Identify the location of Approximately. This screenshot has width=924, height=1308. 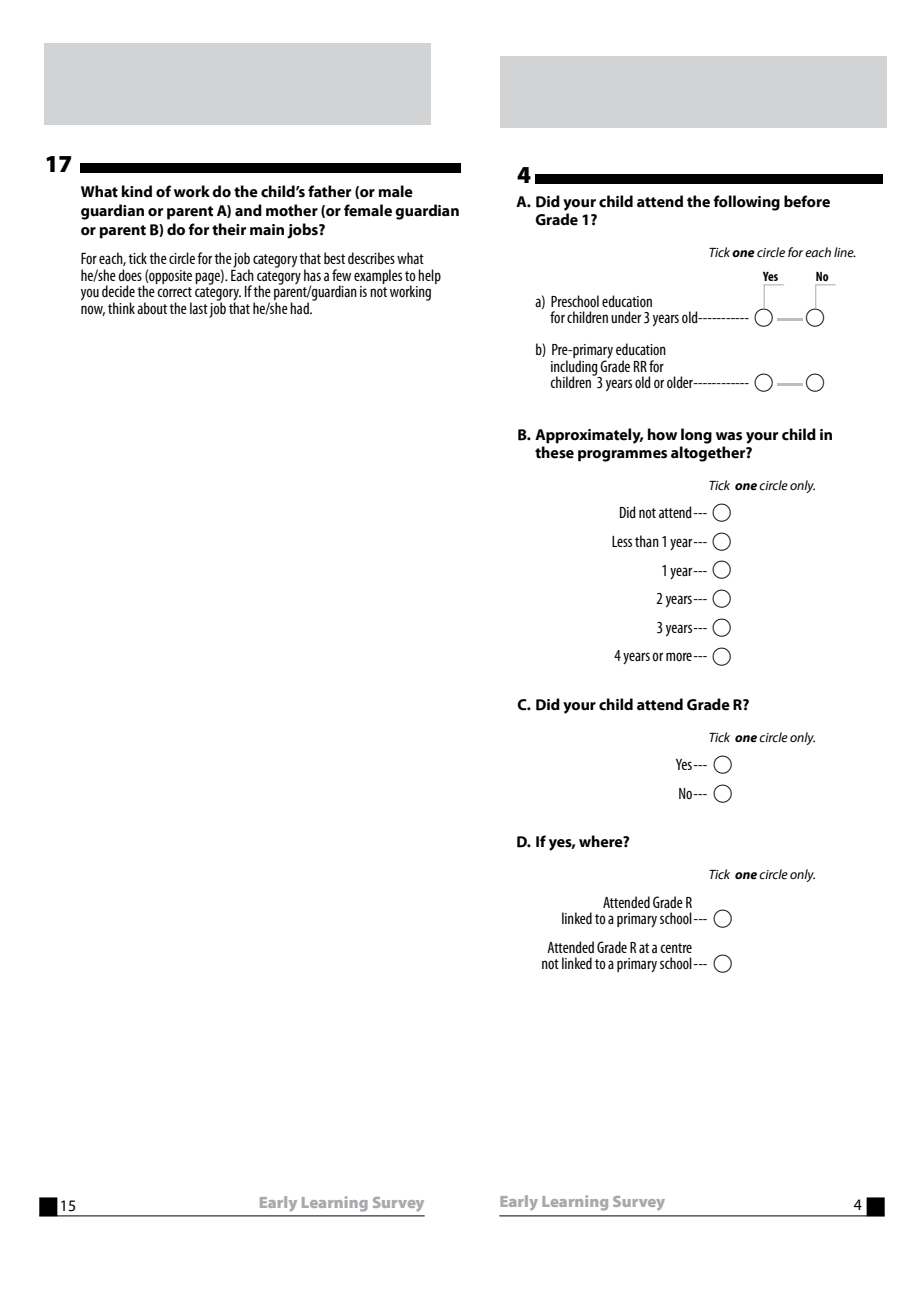
(589, 436).
